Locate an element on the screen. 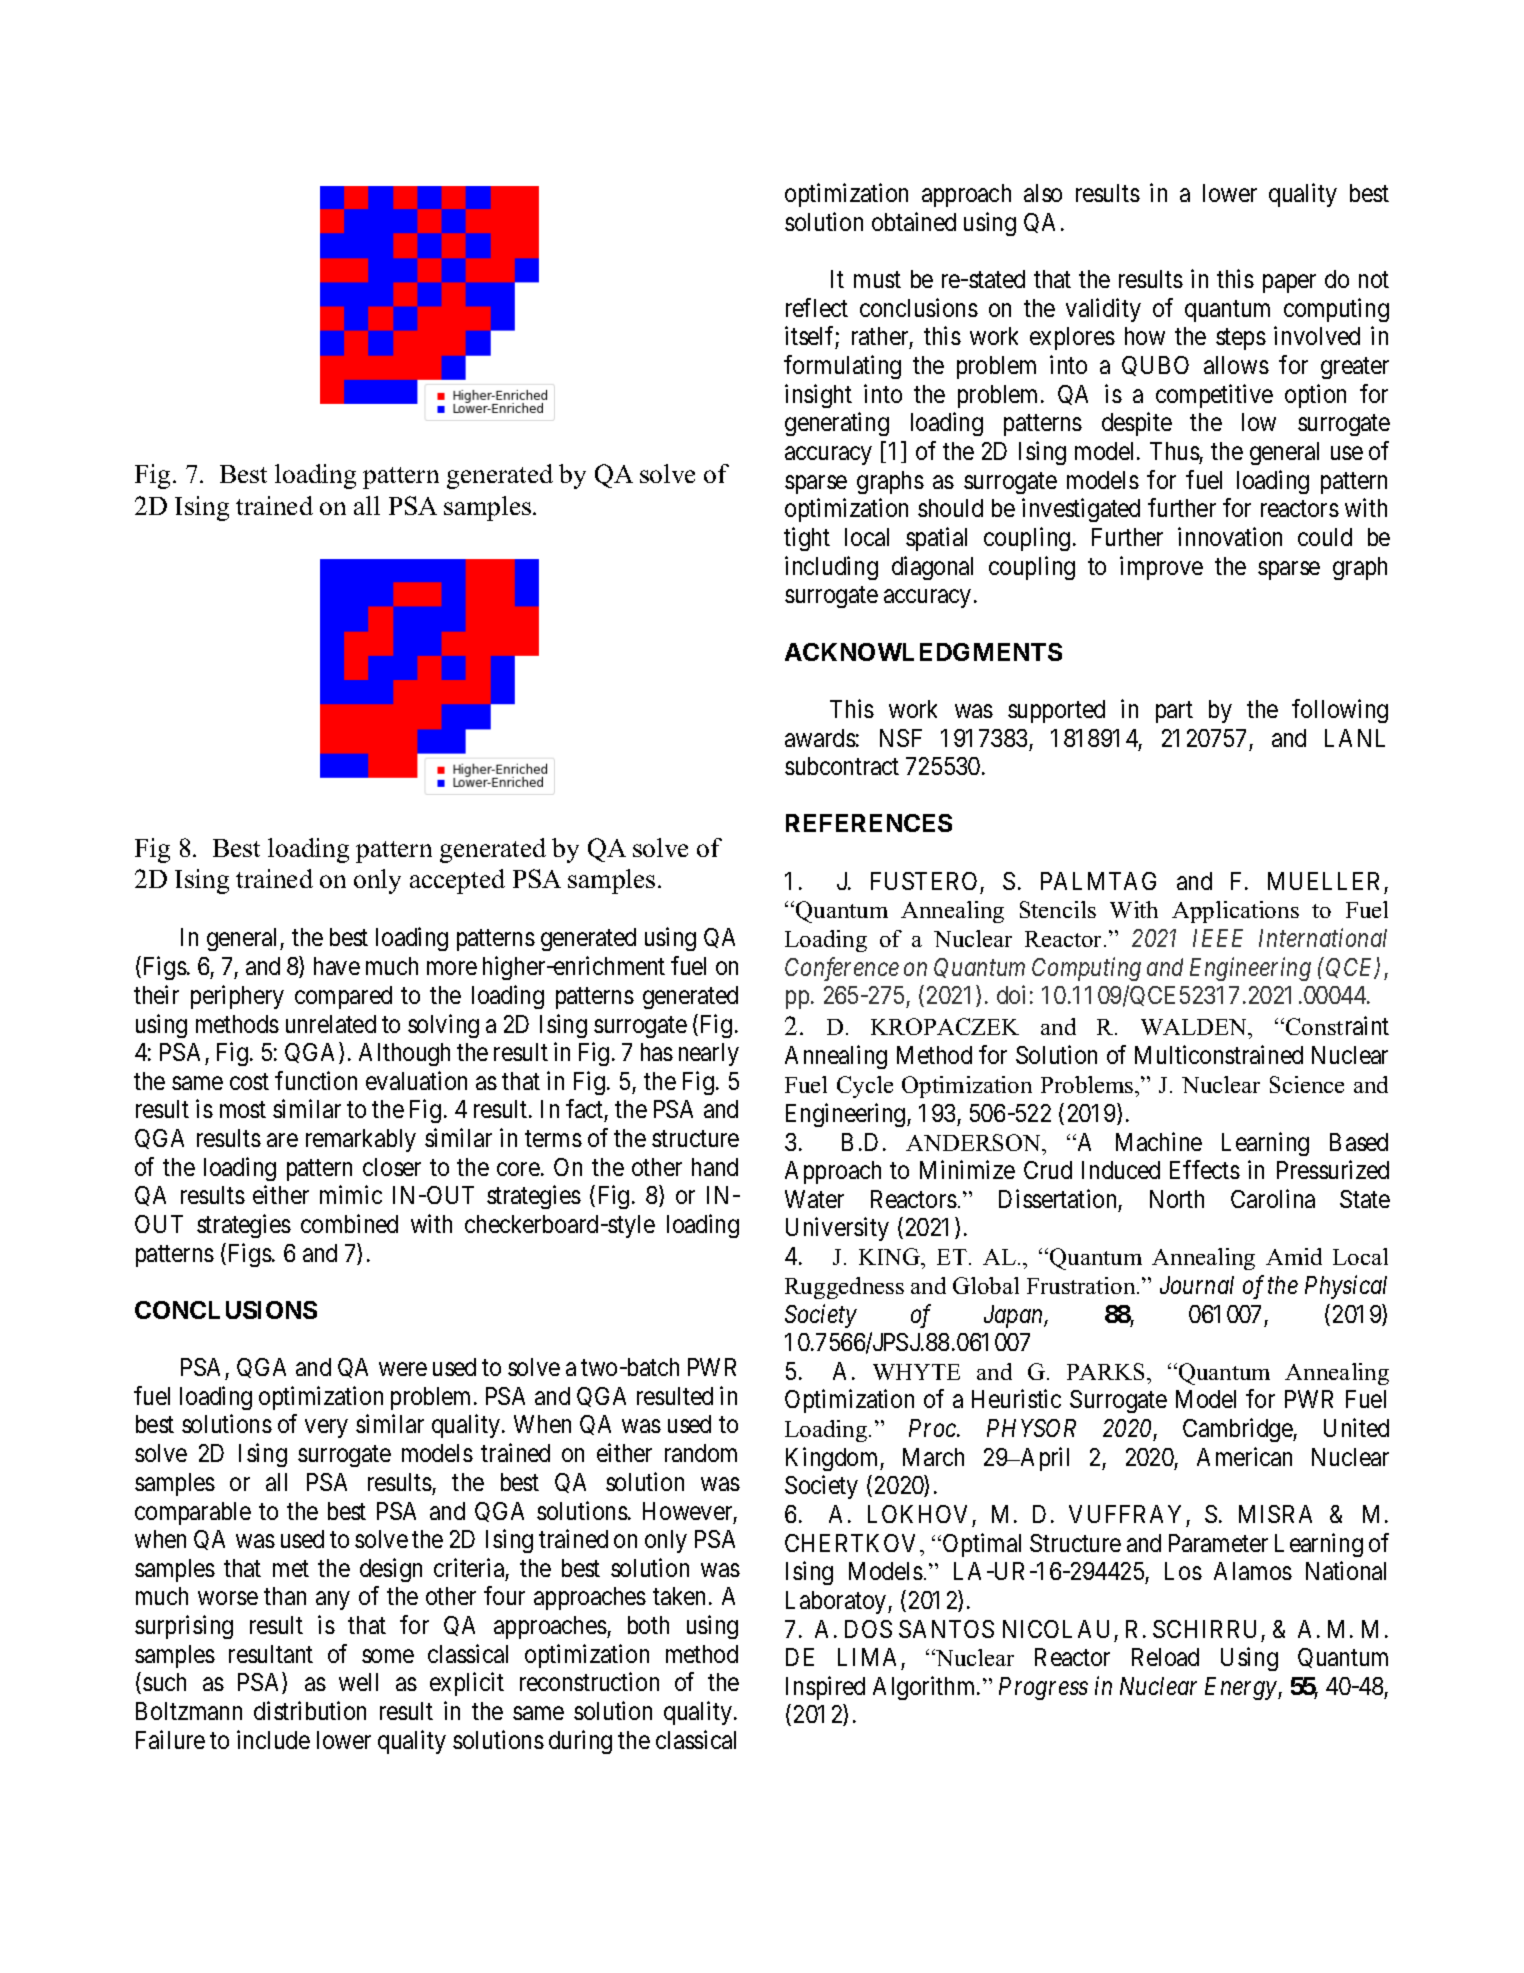 Image resolution: width=1524 pixels, height=1973 pixels. have is located at coordinates (337, 966).
